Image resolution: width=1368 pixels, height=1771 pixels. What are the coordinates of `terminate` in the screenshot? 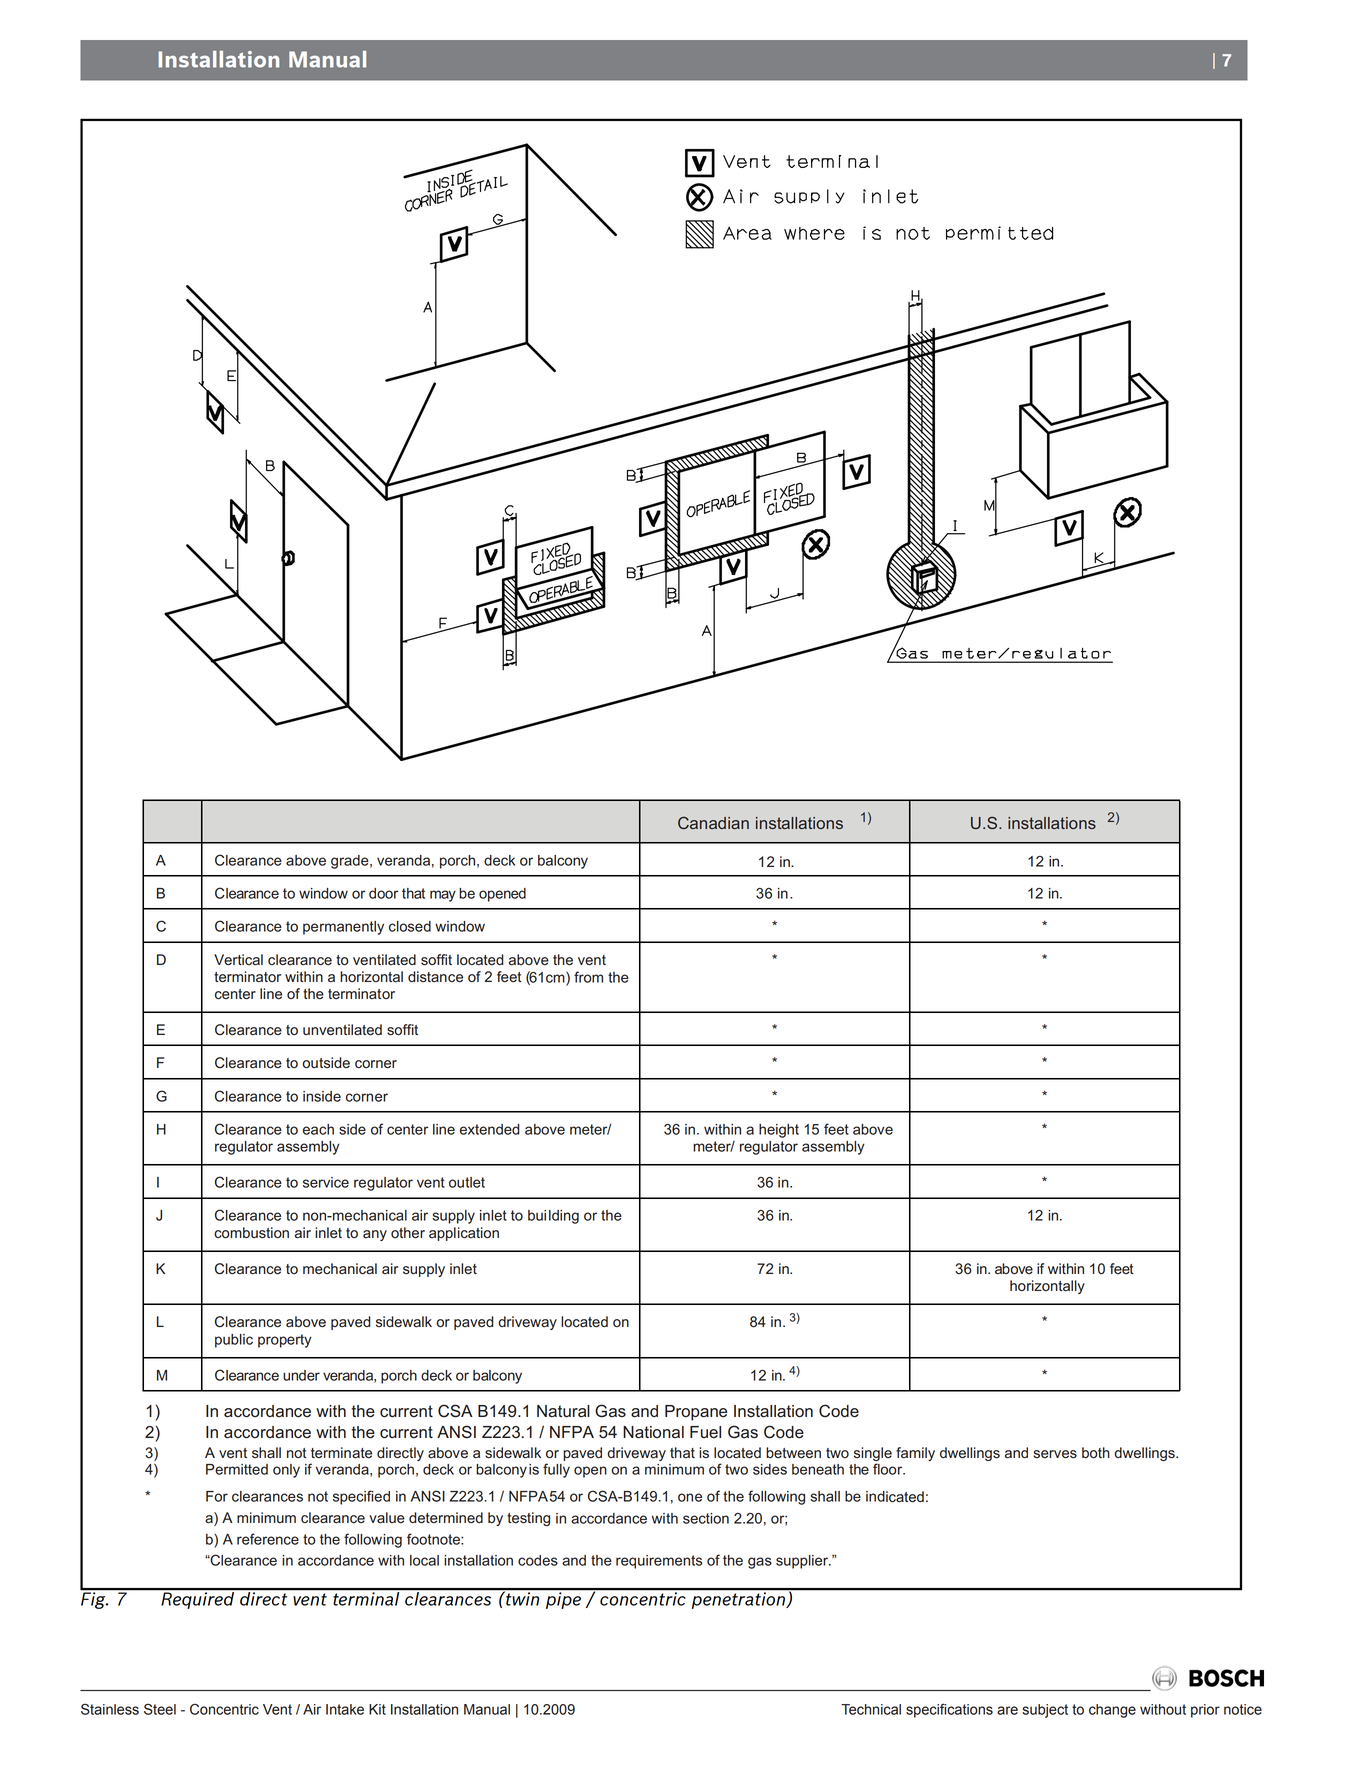 It's located at (341, 1453).
